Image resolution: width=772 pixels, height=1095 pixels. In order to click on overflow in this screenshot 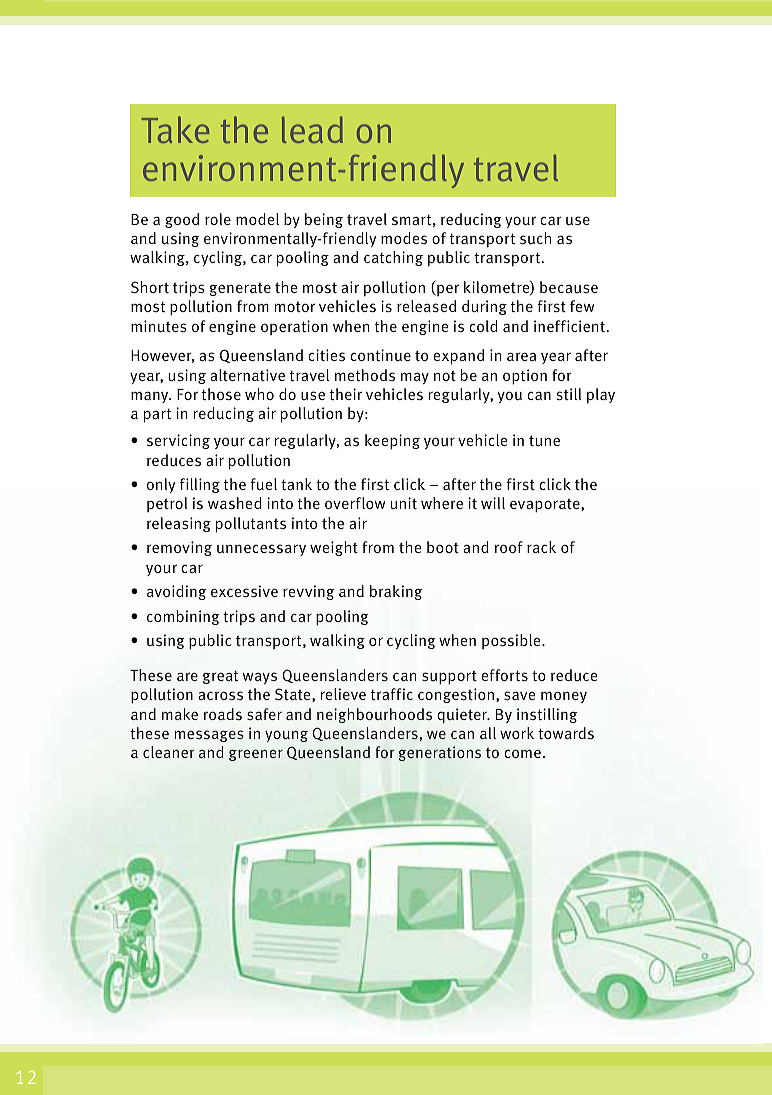, I will do `click(355, 503)`.
